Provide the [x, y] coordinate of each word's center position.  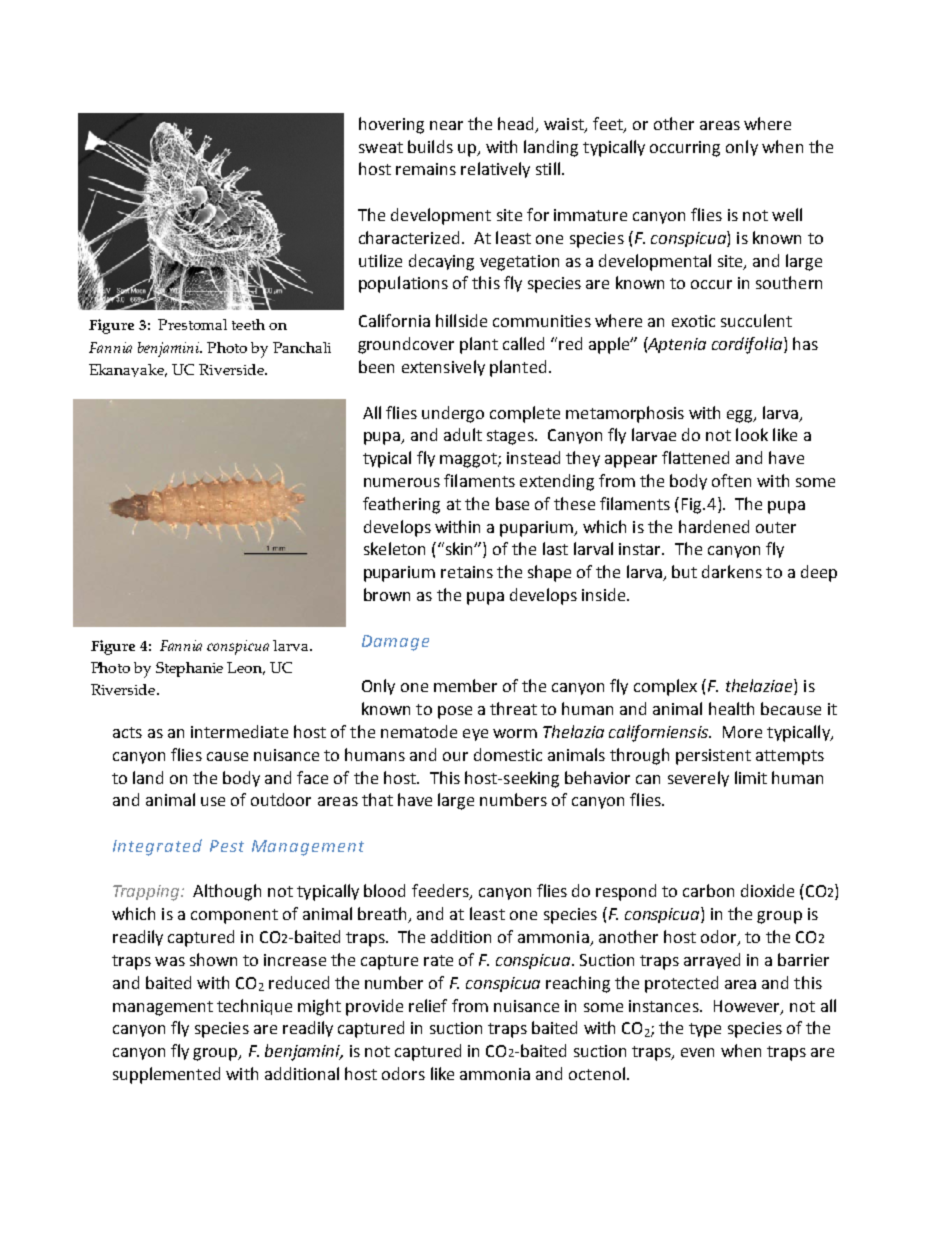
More [742, 732]
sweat [381, 147]
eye [475, 735]
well [787, 214]
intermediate [239, 731]
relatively [495, 170]
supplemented [166, 1075]
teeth [248, 324]
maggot [469, 460]
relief [428, 1005]
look [752, 434]
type [705, 1030]
